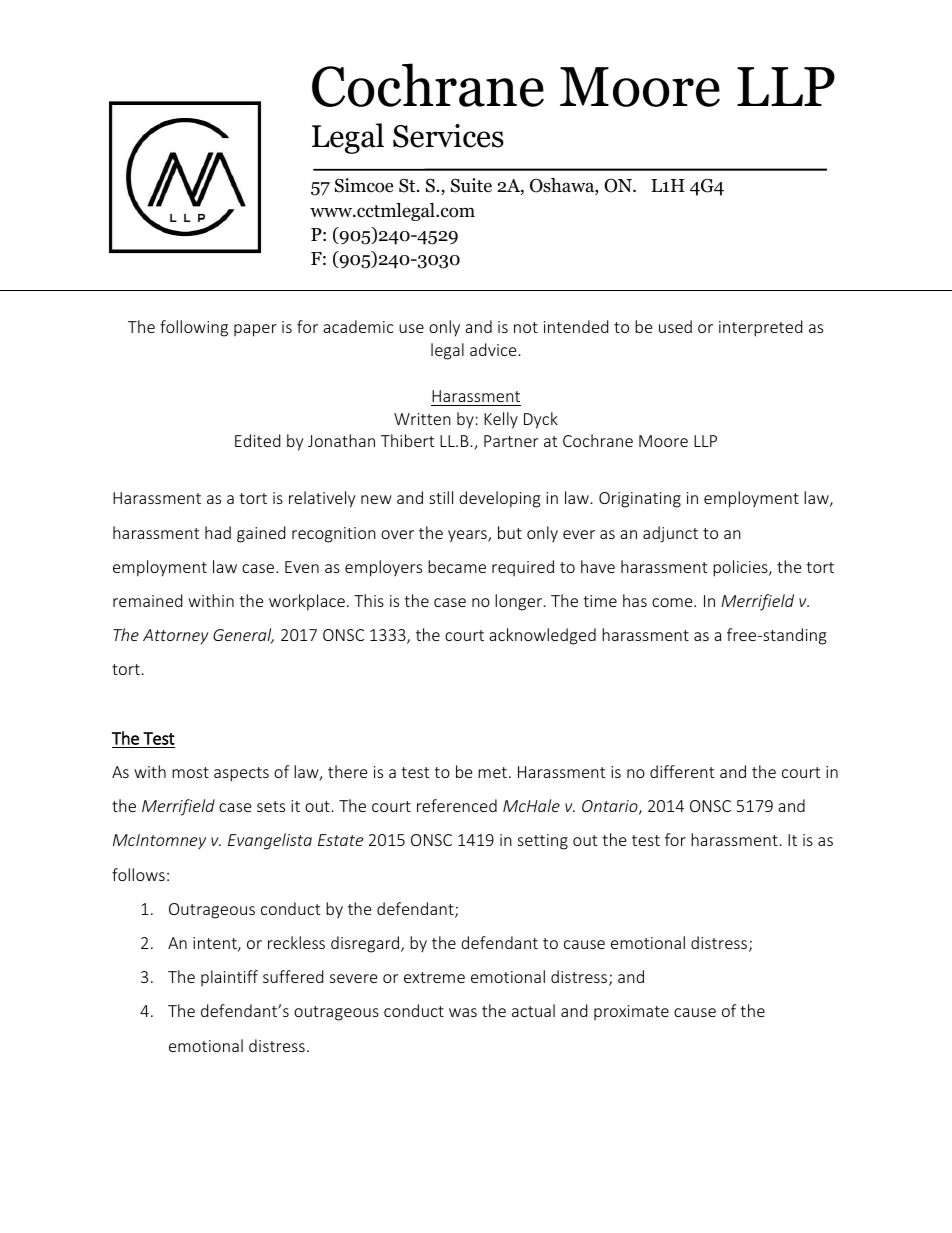 Image resolution: width=952 pixels, height=1233 pixels. I want to click on became, so click(457, 566).
